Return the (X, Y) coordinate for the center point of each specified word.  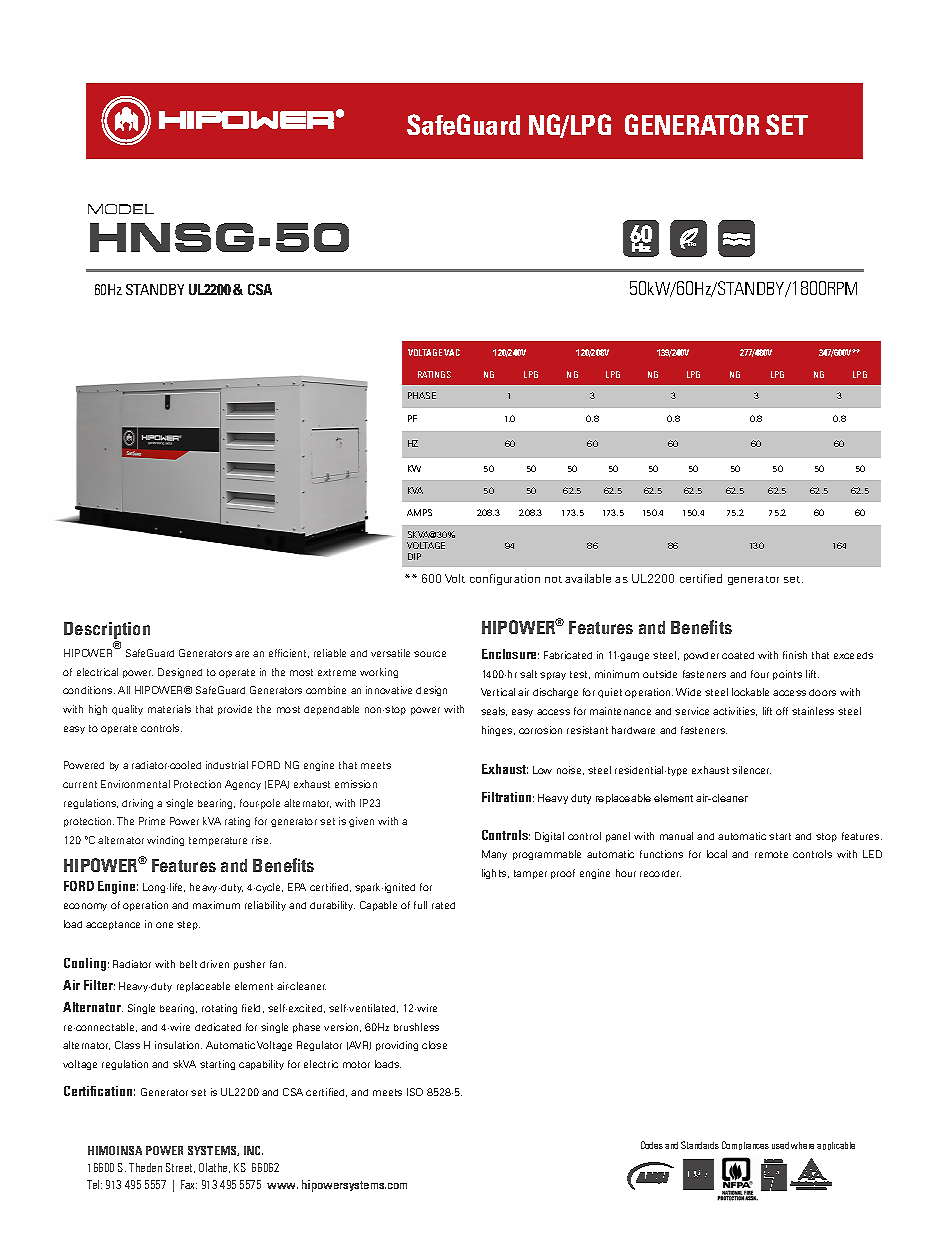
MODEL (121, 209)
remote (771, 854)
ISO (415, 1092)
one (164, 925)
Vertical (498, 692)
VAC (452, 352)
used (780, 1145)
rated (443, 905)
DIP (414, 556)
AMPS (419, 512)
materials (169, 709)
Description (107, 632)
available (588, 578)
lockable (750, 692)
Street (180, 1168)
